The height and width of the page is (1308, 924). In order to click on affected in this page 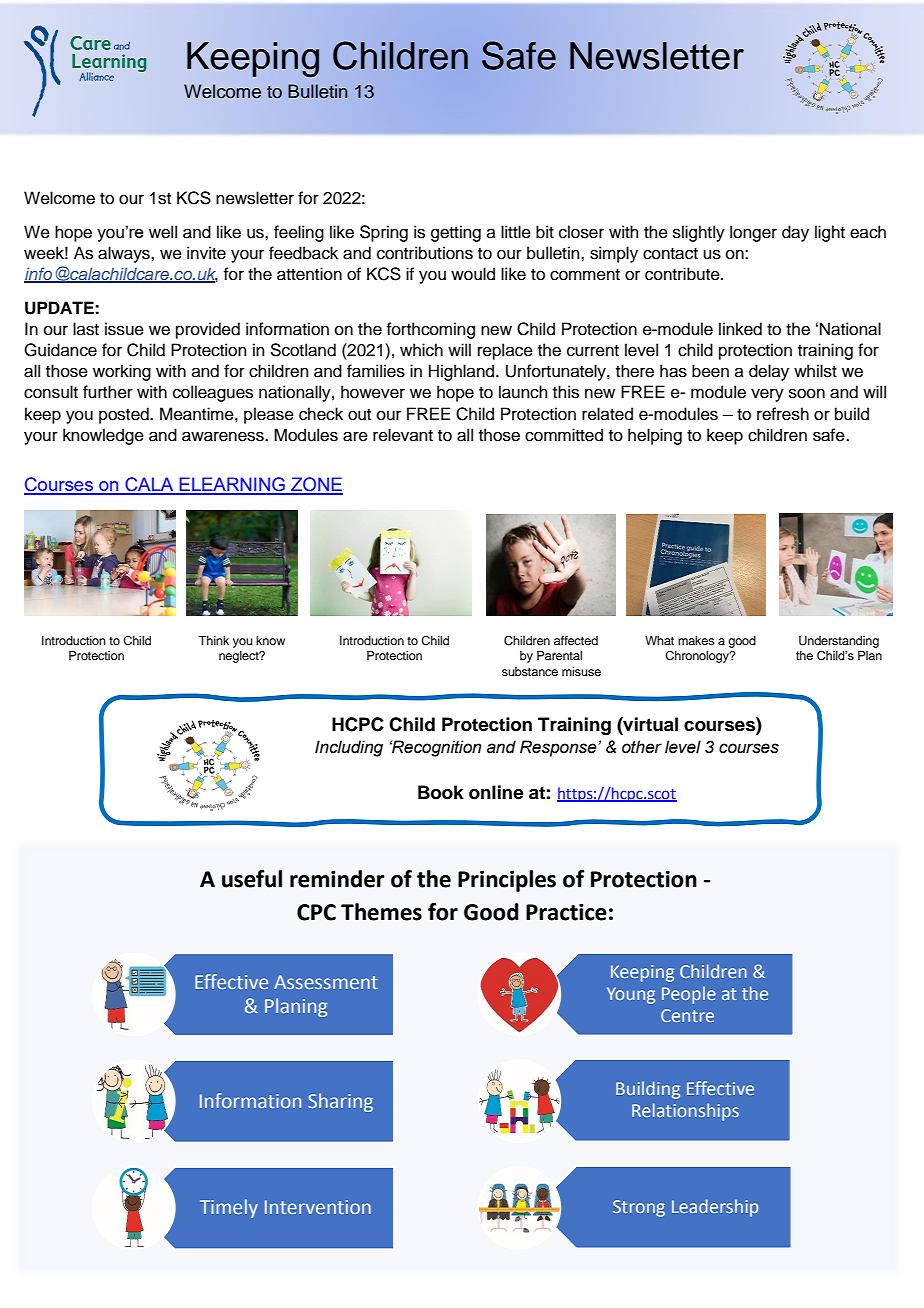, I will do `click(576, 640)`.
